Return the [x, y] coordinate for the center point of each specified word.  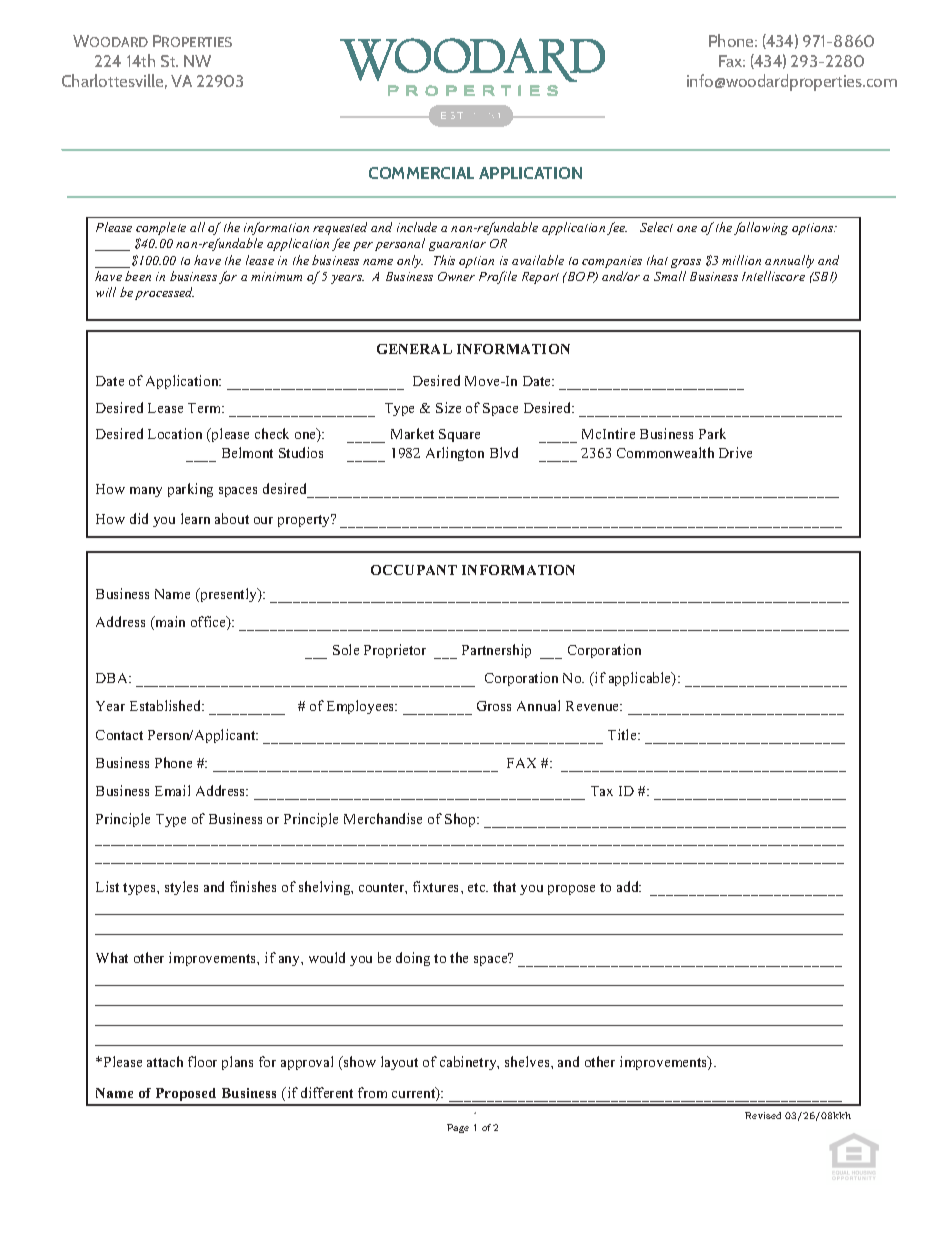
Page [458, 1128]
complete [161, 228]
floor [202, 1061]
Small [670, 276]
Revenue [594, 706]
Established [167, 705]
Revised [763, 1115]
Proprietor [395, 651]
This [444, 260]
